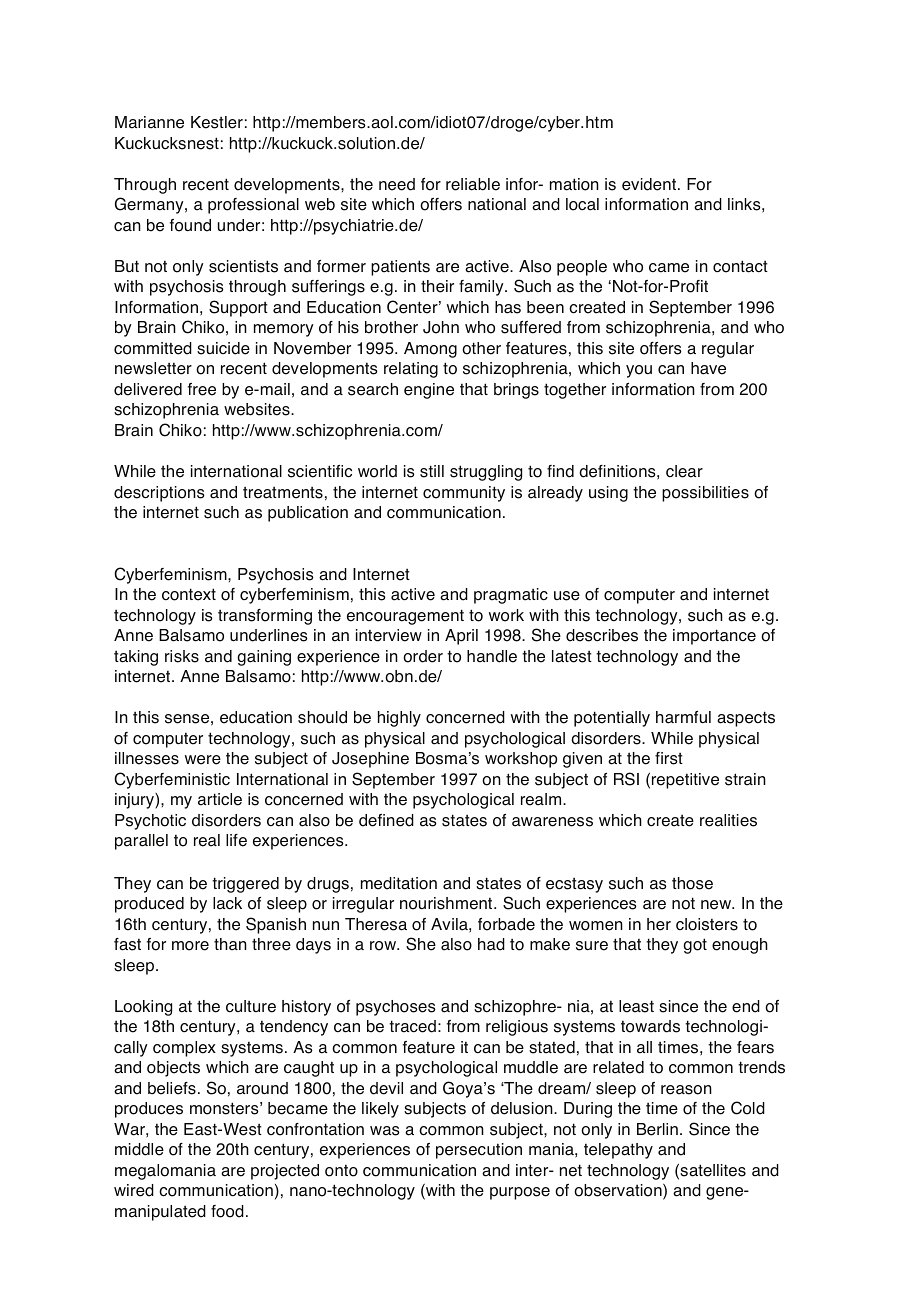  I want to click on Berlin, so click(657, 1129).
